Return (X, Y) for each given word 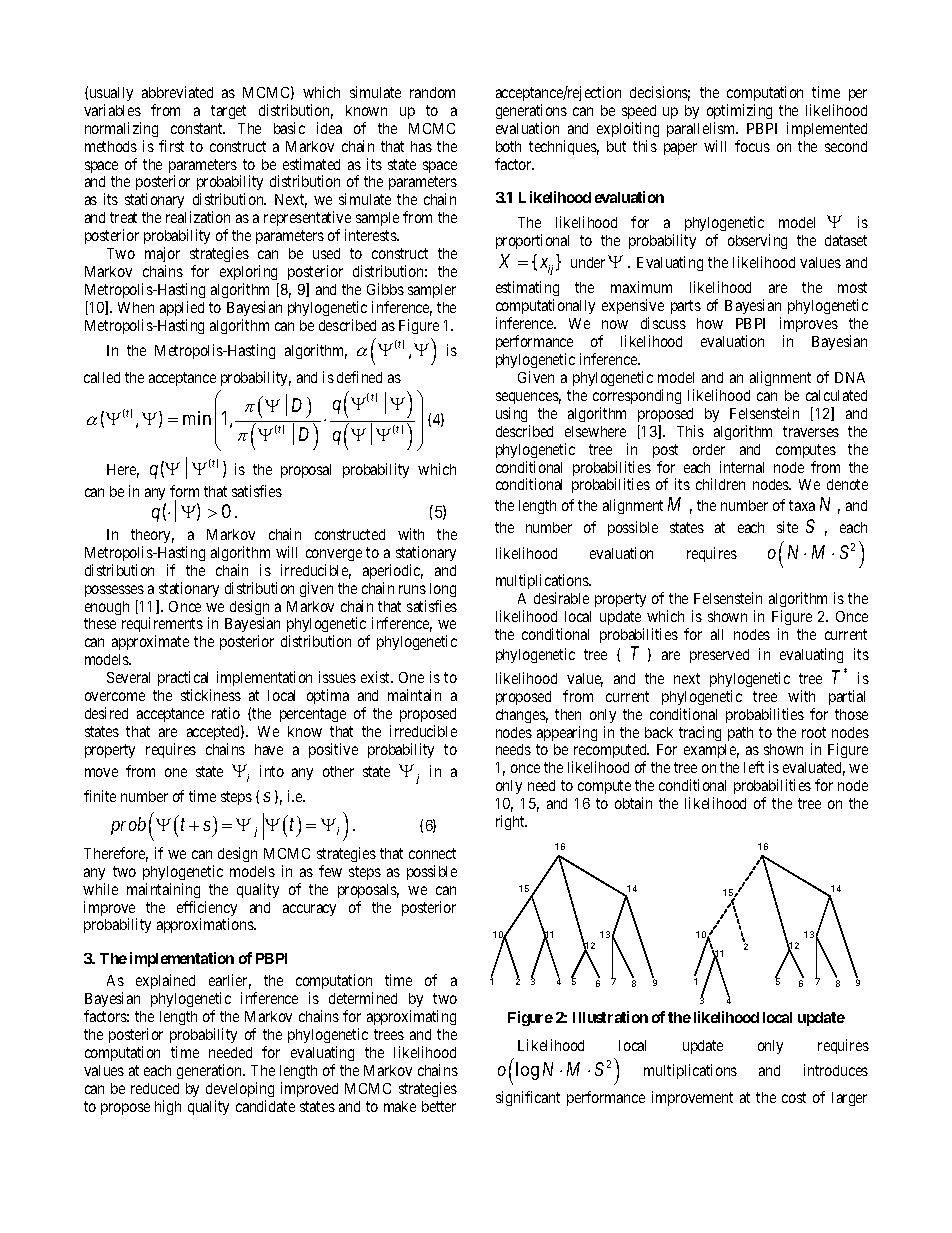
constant (198, 128)
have (269, 749)
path (740, 734)
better (439, 1106)
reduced (155, 1088)
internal (742, 467)
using (511, 414)
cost (794, 1097)
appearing (567, 733)
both (508, 146)
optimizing (739, 111)
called (102, 377)
